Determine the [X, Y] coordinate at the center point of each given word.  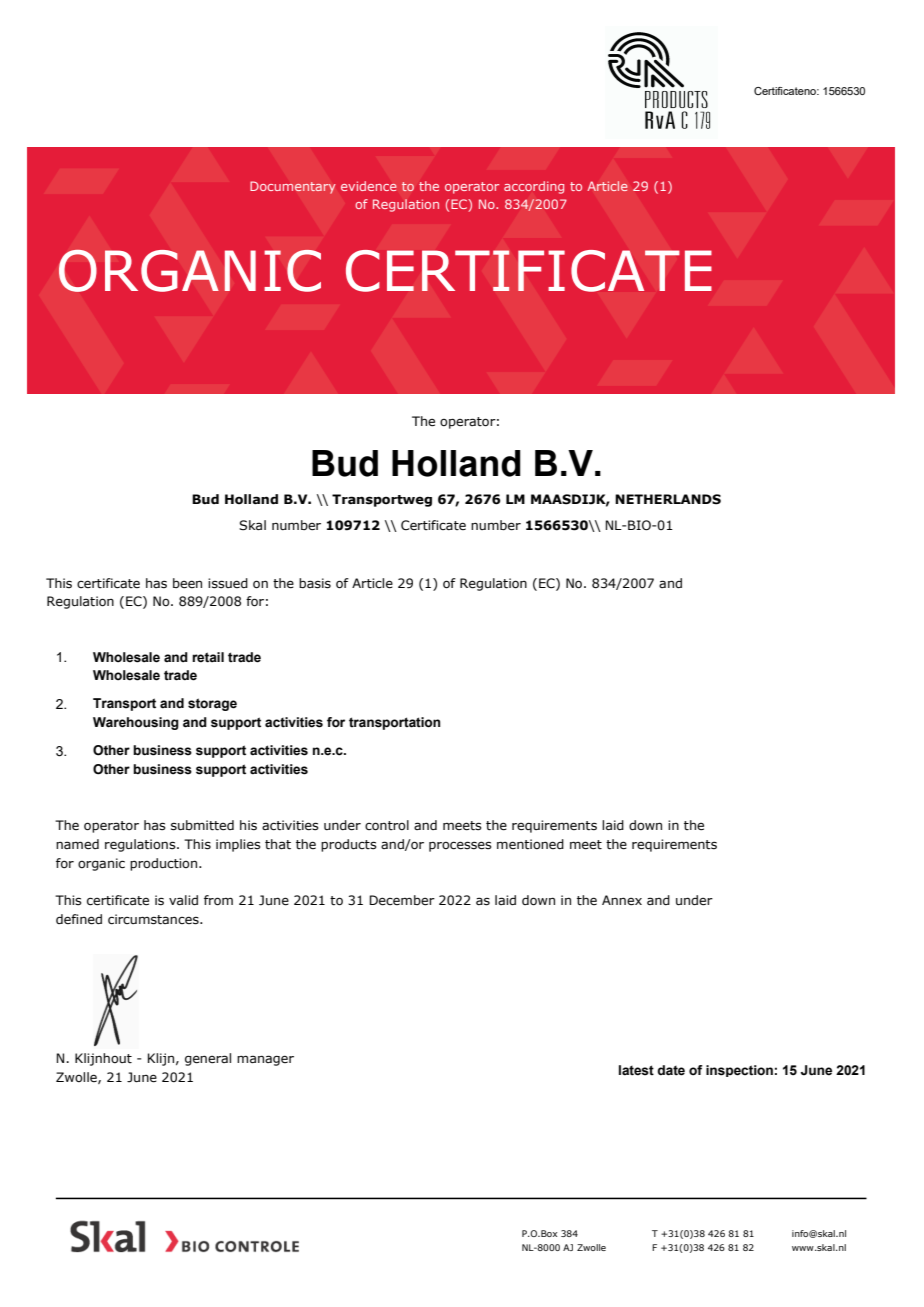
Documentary [293, 187]
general [208, 1059]
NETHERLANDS [668, 499]
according [534, 187]
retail [208, 657]
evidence [369, 186]
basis [315, 583]
